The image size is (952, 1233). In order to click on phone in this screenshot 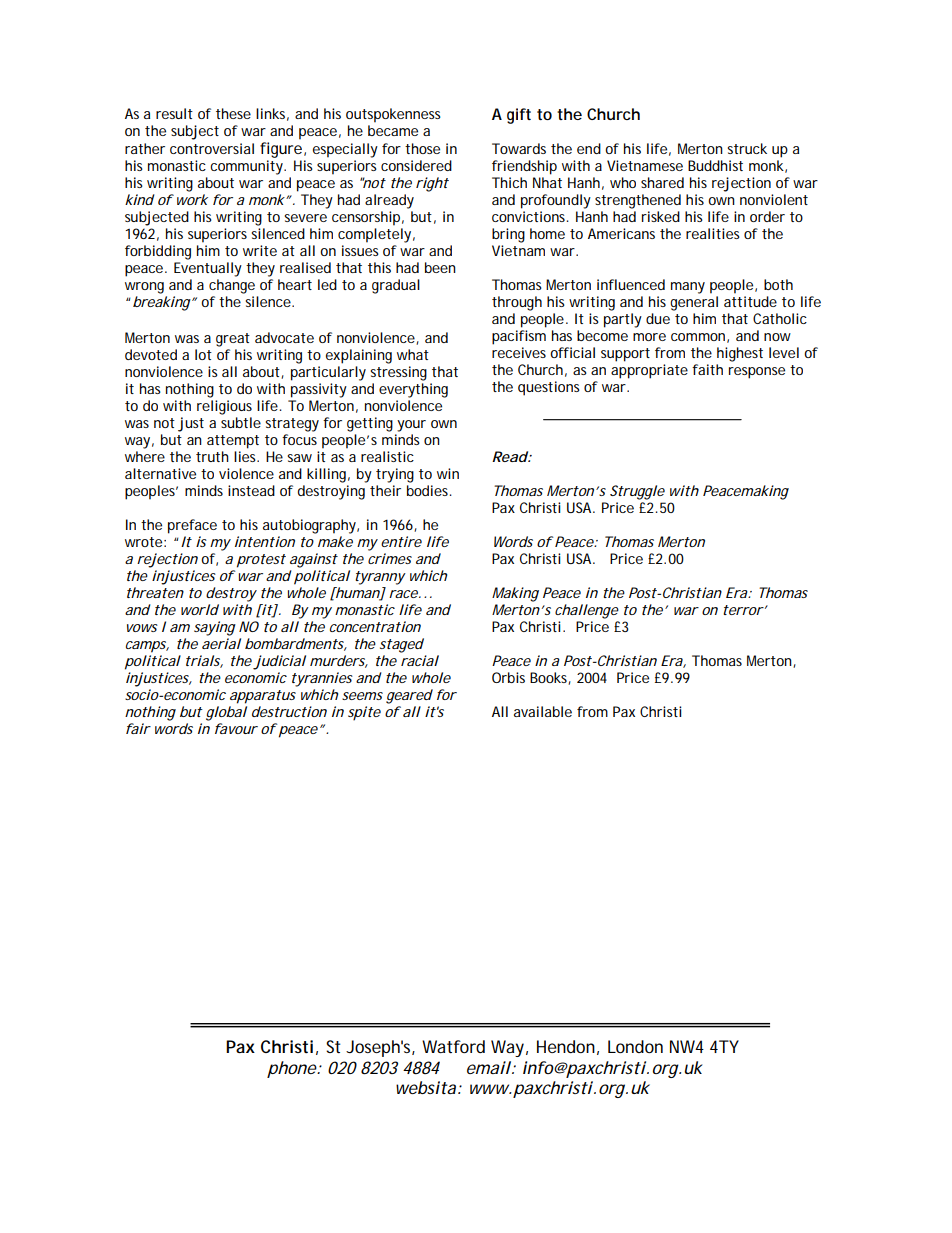, I will do `click(292, 1069)`.
